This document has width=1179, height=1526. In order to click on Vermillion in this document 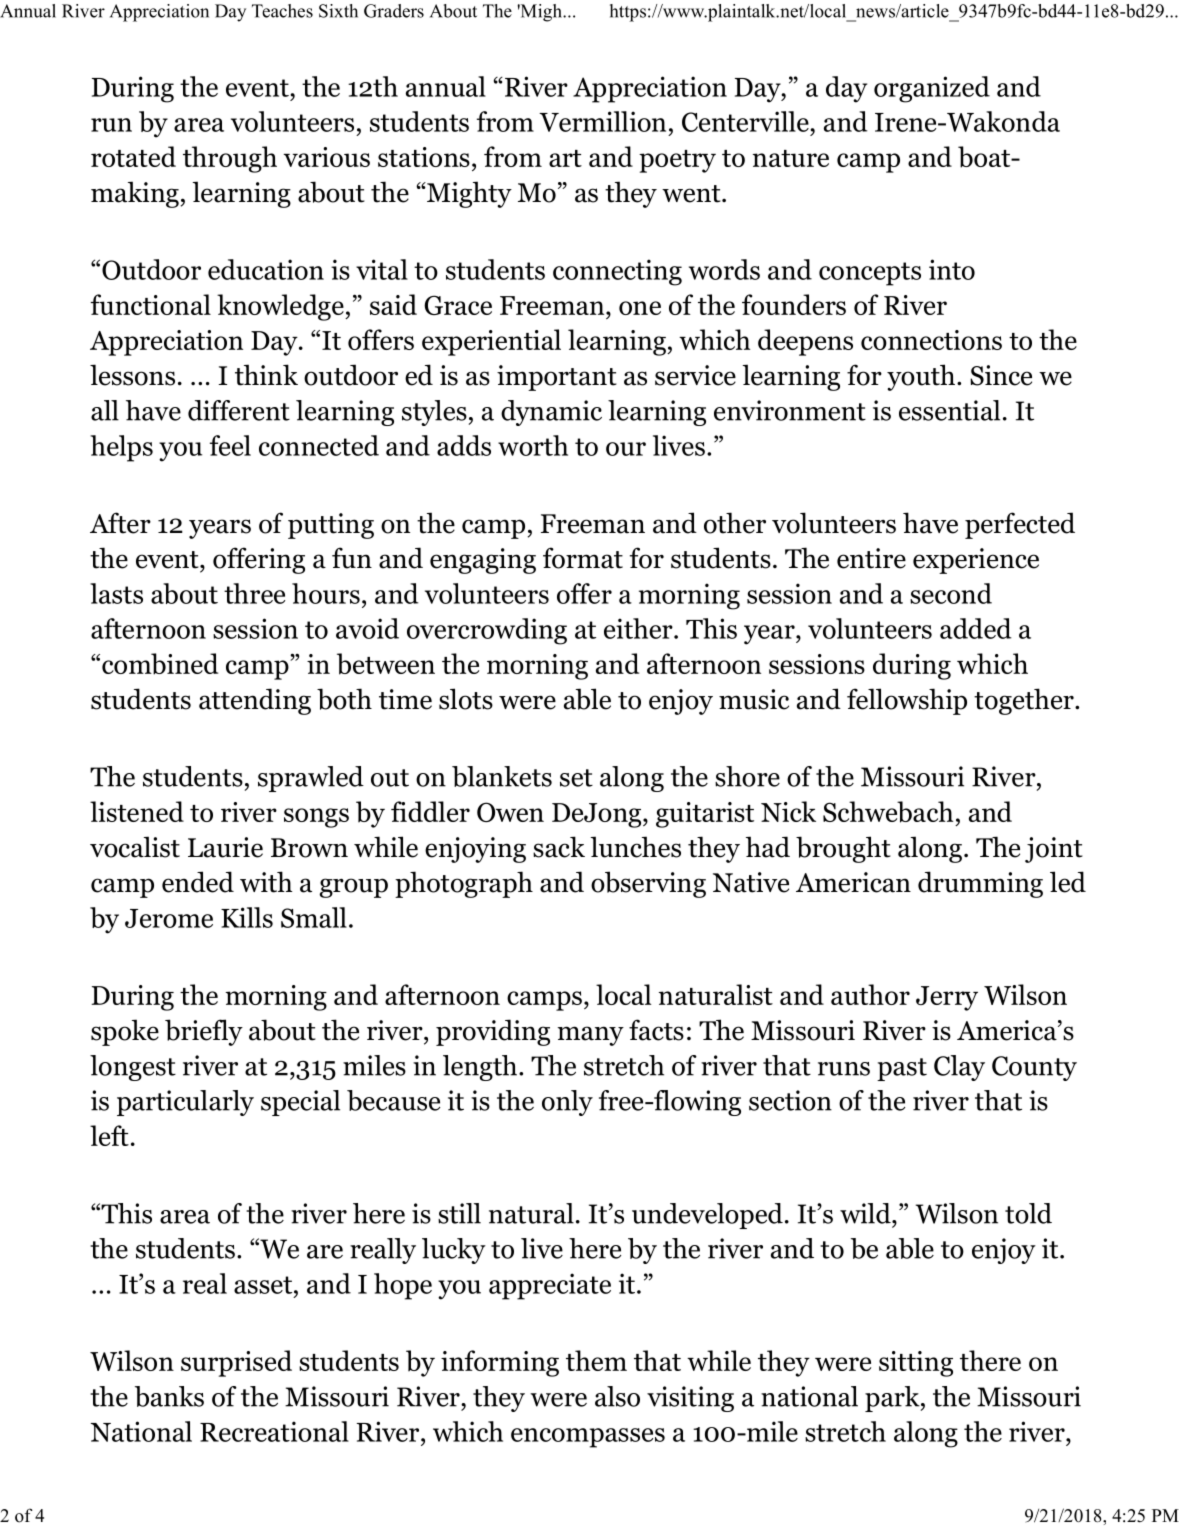, I will do `click(602, 121)`.
